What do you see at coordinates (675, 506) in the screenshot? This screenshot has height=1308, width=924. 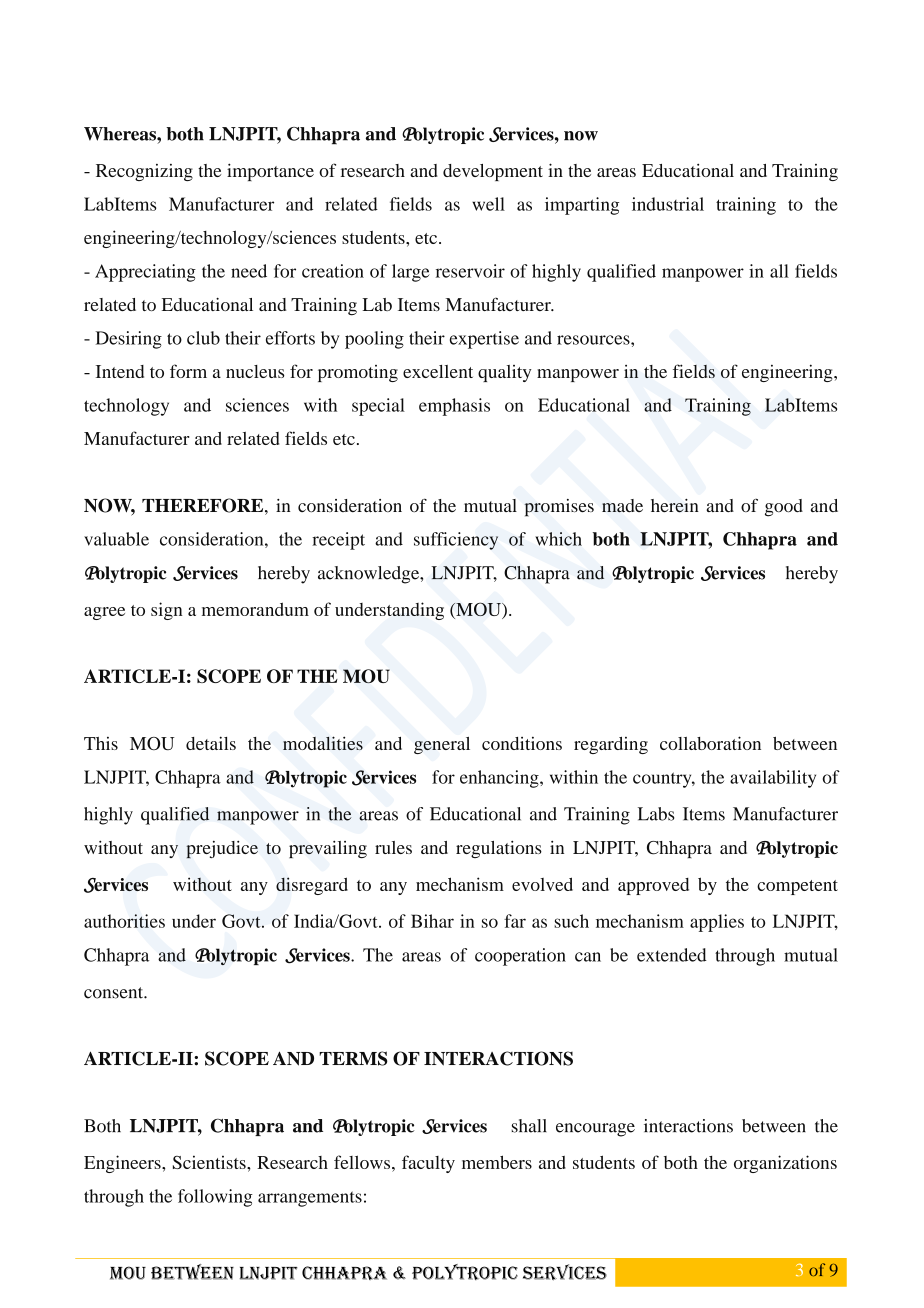 I see `herein` at bounding box center [675, 506].
